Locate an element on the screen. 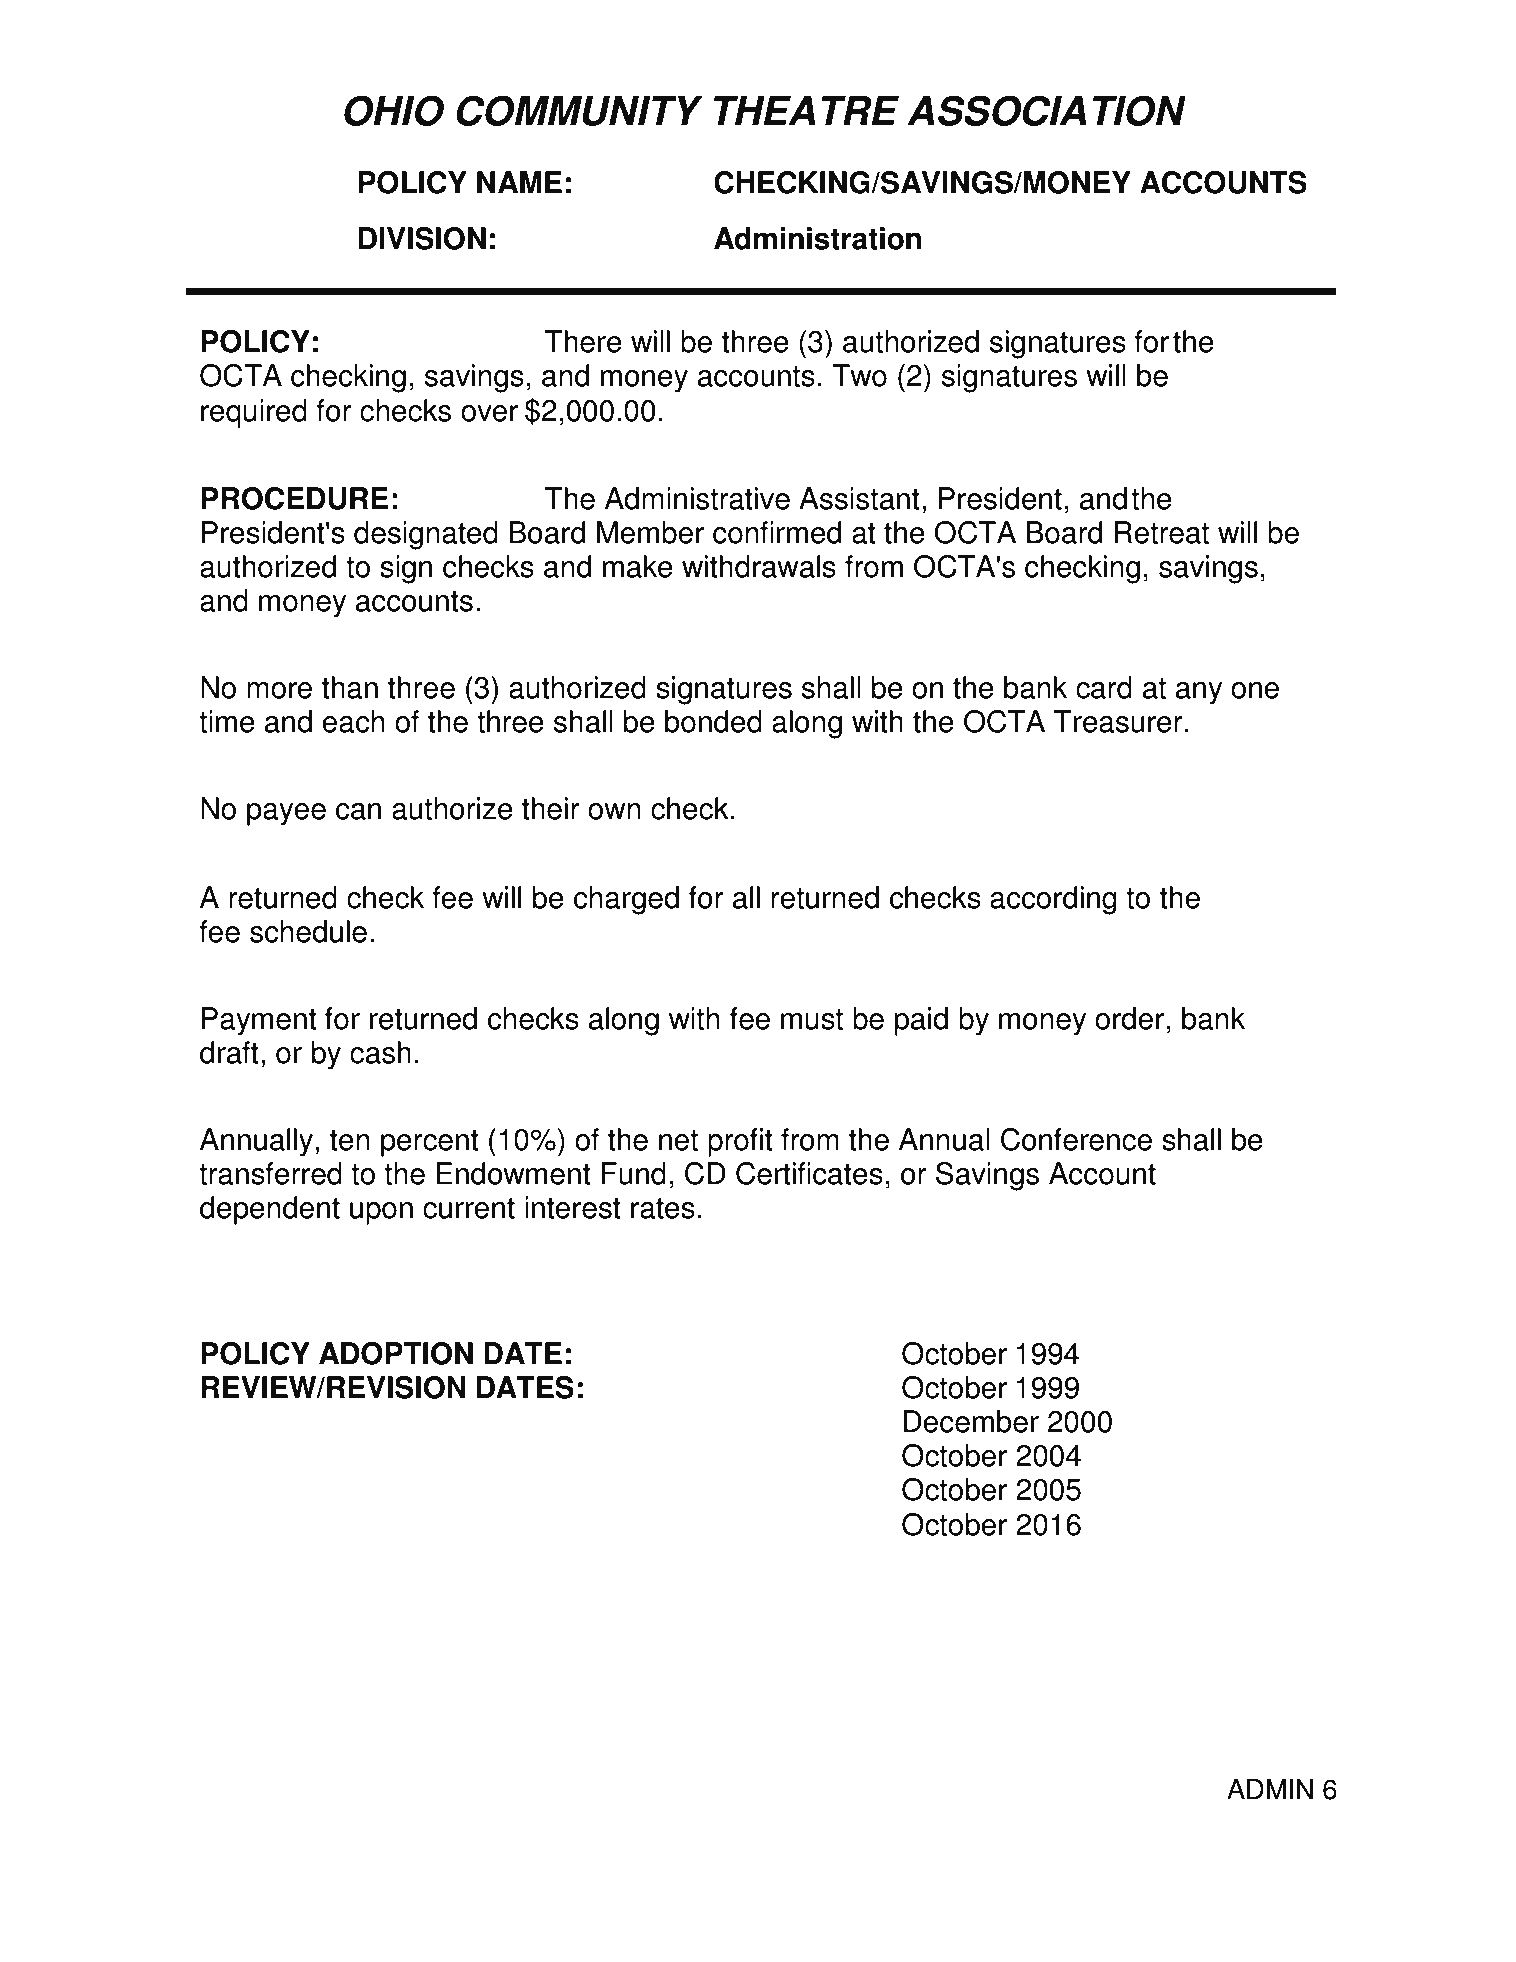 The image size is (1516, 1962). THEATRE is located at coordinates (806, 110).
